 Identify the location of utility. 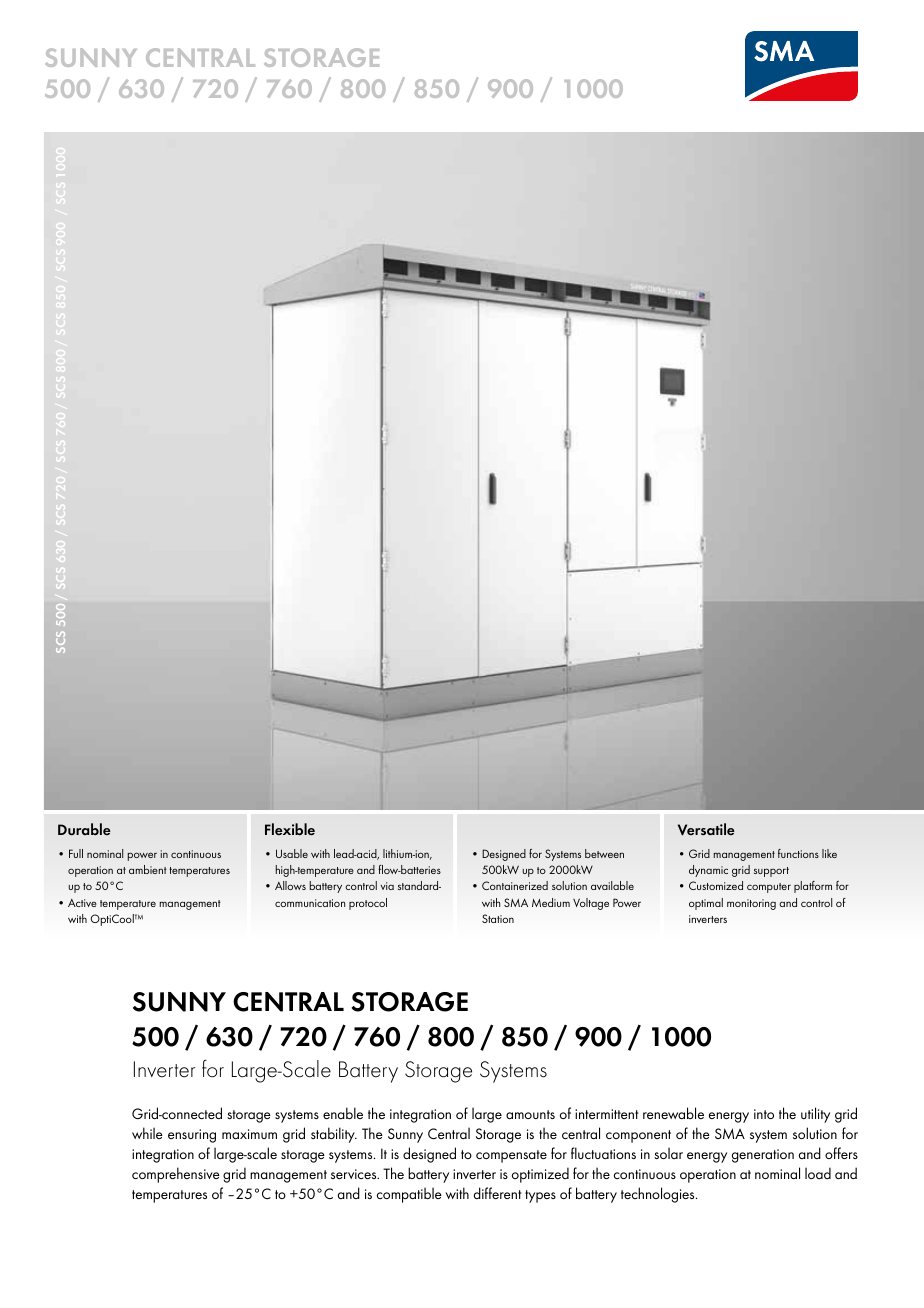
(815, 1115).
